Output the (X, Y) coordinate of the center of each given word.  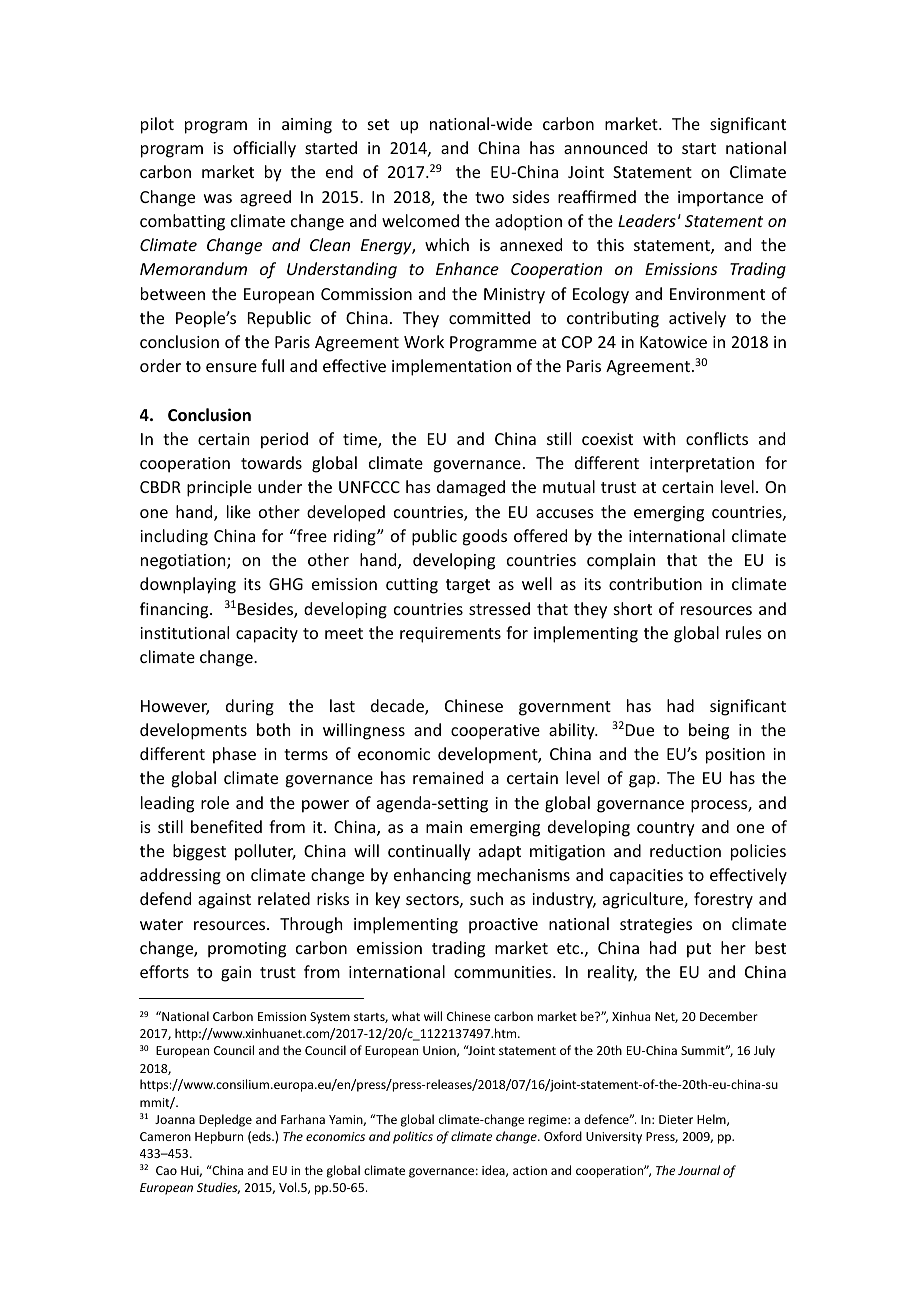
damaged (471, 488)
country (666, 829)
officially (264, 149)
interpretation (702, 465)
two (489, 197)
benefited (226, 826)
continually (429, 852)
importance (720, 199)
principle (219, 488)
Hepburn (219, 1137)
